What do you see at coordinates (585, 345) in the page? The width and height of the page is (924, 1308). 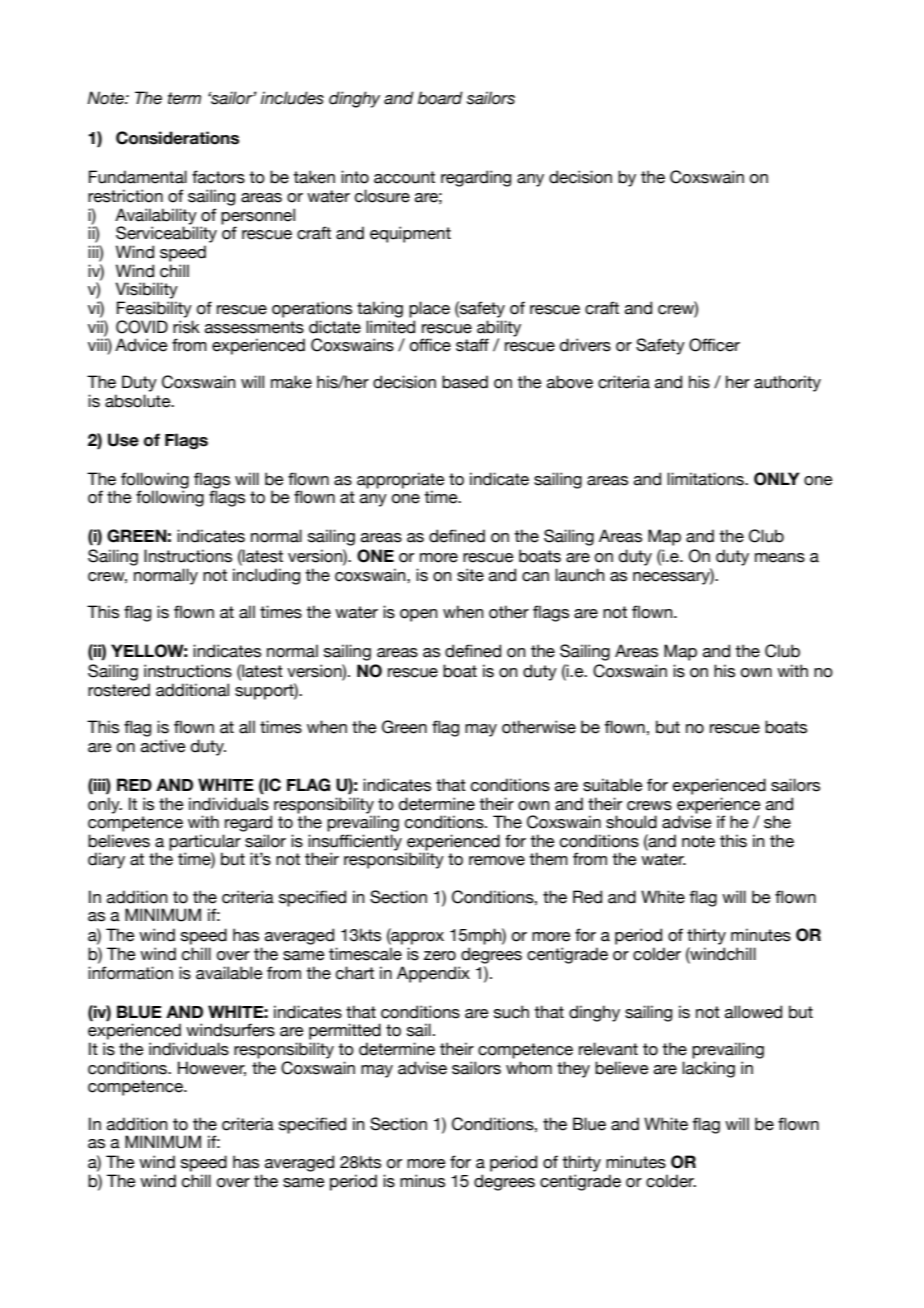 I see `drivers` at bounding box center [585, 345].
